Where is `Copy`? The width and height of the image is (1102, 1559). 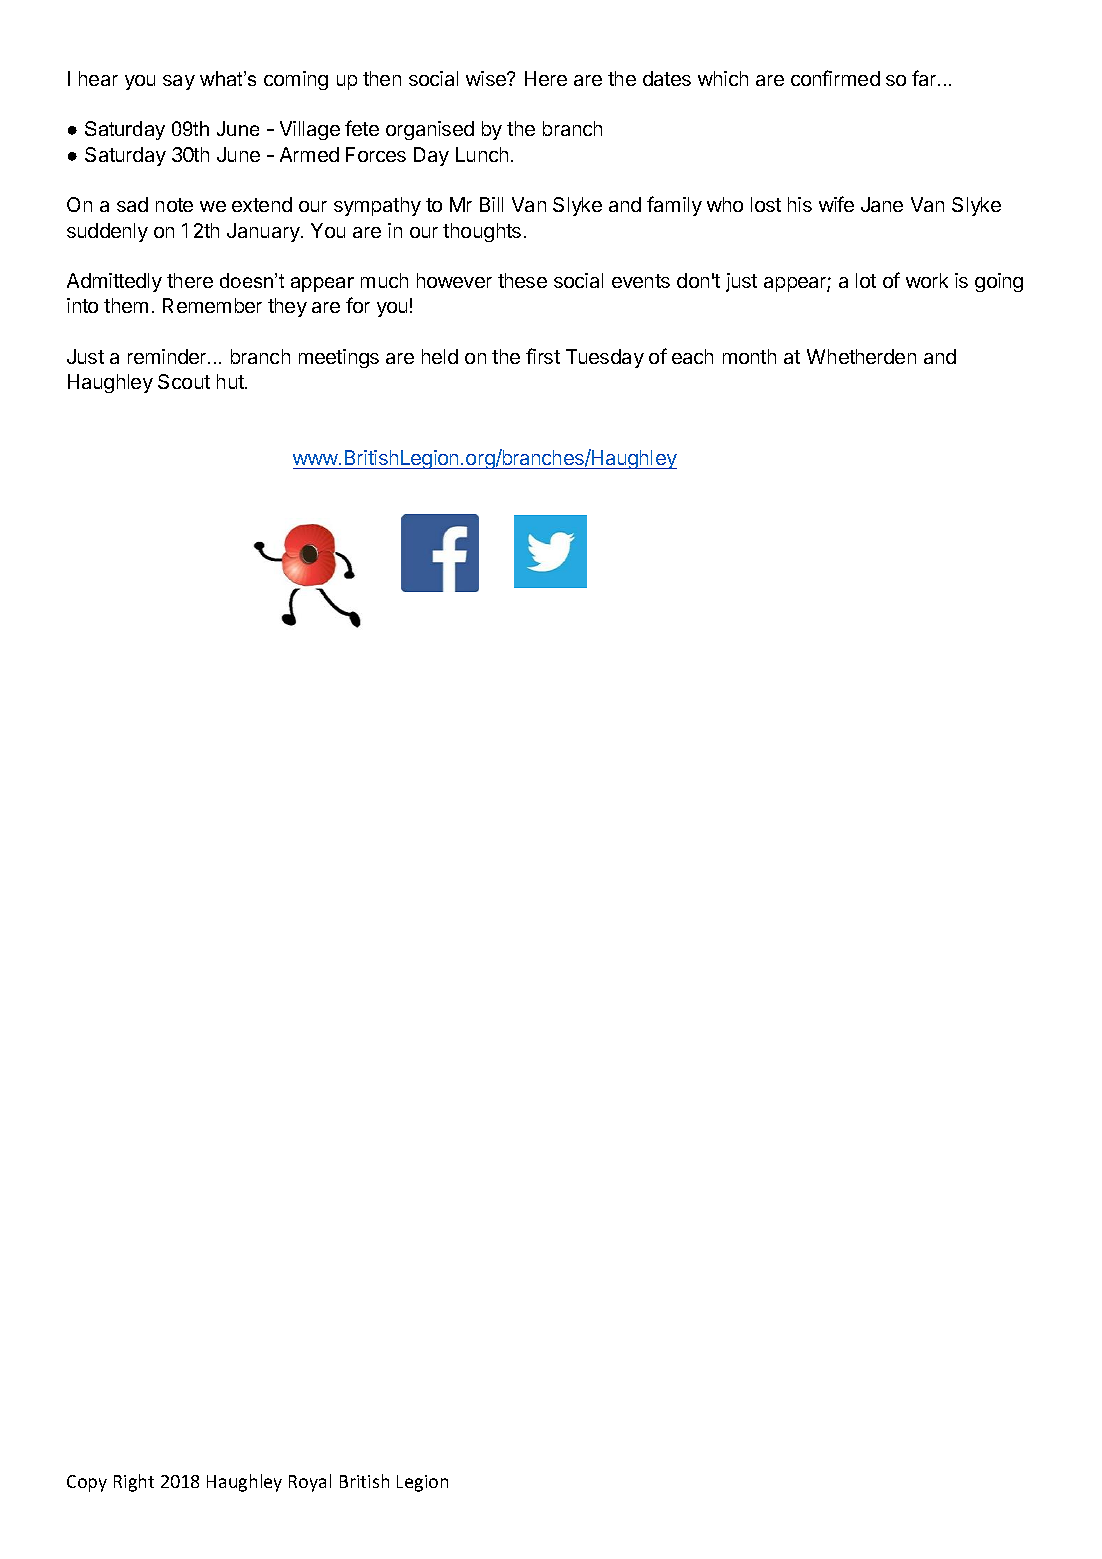
Copy is located at coordinates (87, 1483).
